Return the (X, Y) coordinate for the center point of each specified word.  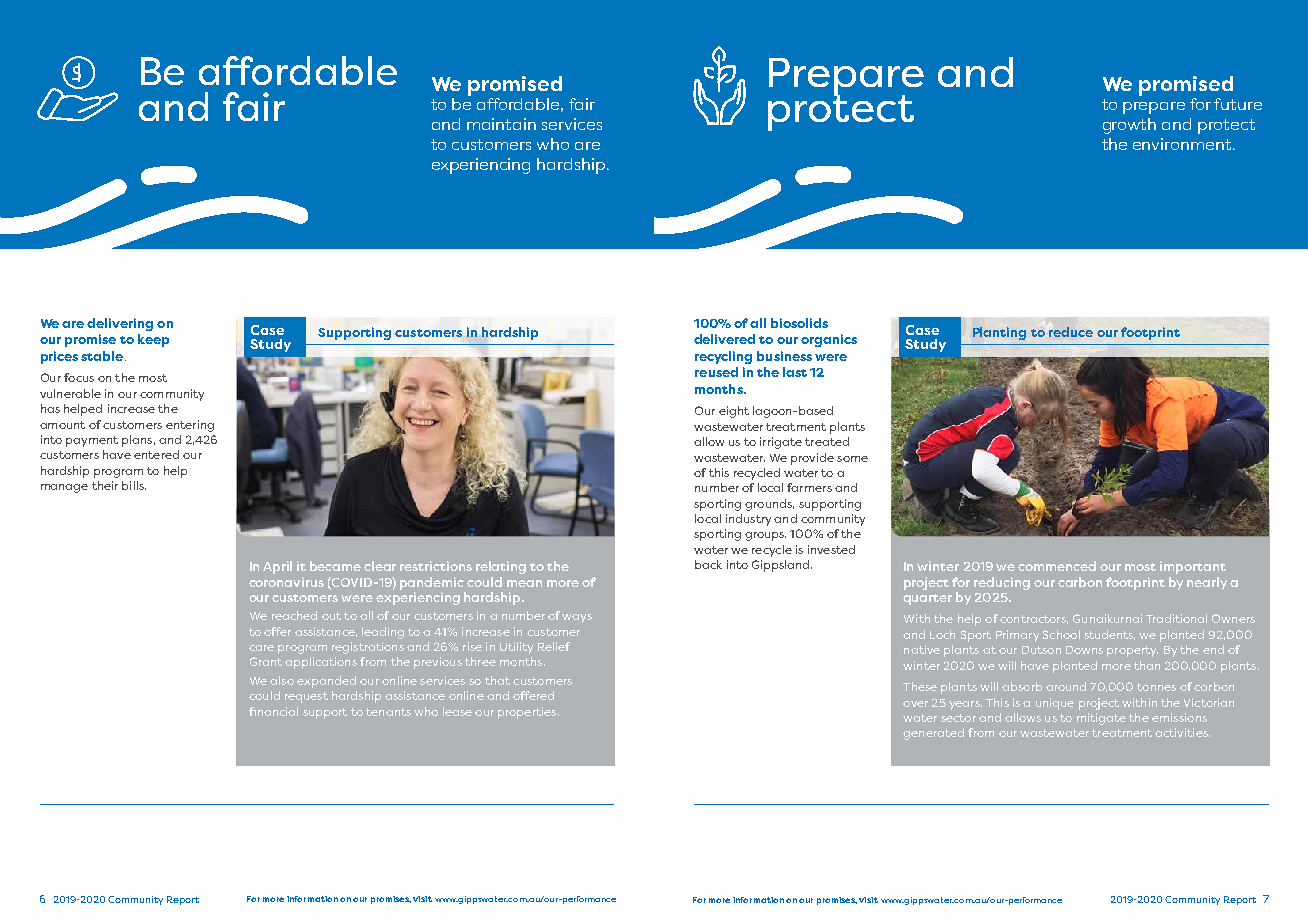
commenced (1057, 566)
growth (1129, 126)
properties (528, 713)
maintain (501, 124)
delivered (724, 339)
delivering (120, 324)
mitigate (1101, 719)
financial (273, 711)
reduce (1071, 332)
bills (134, 485)
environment (1183, 144)
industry (748, 520)
